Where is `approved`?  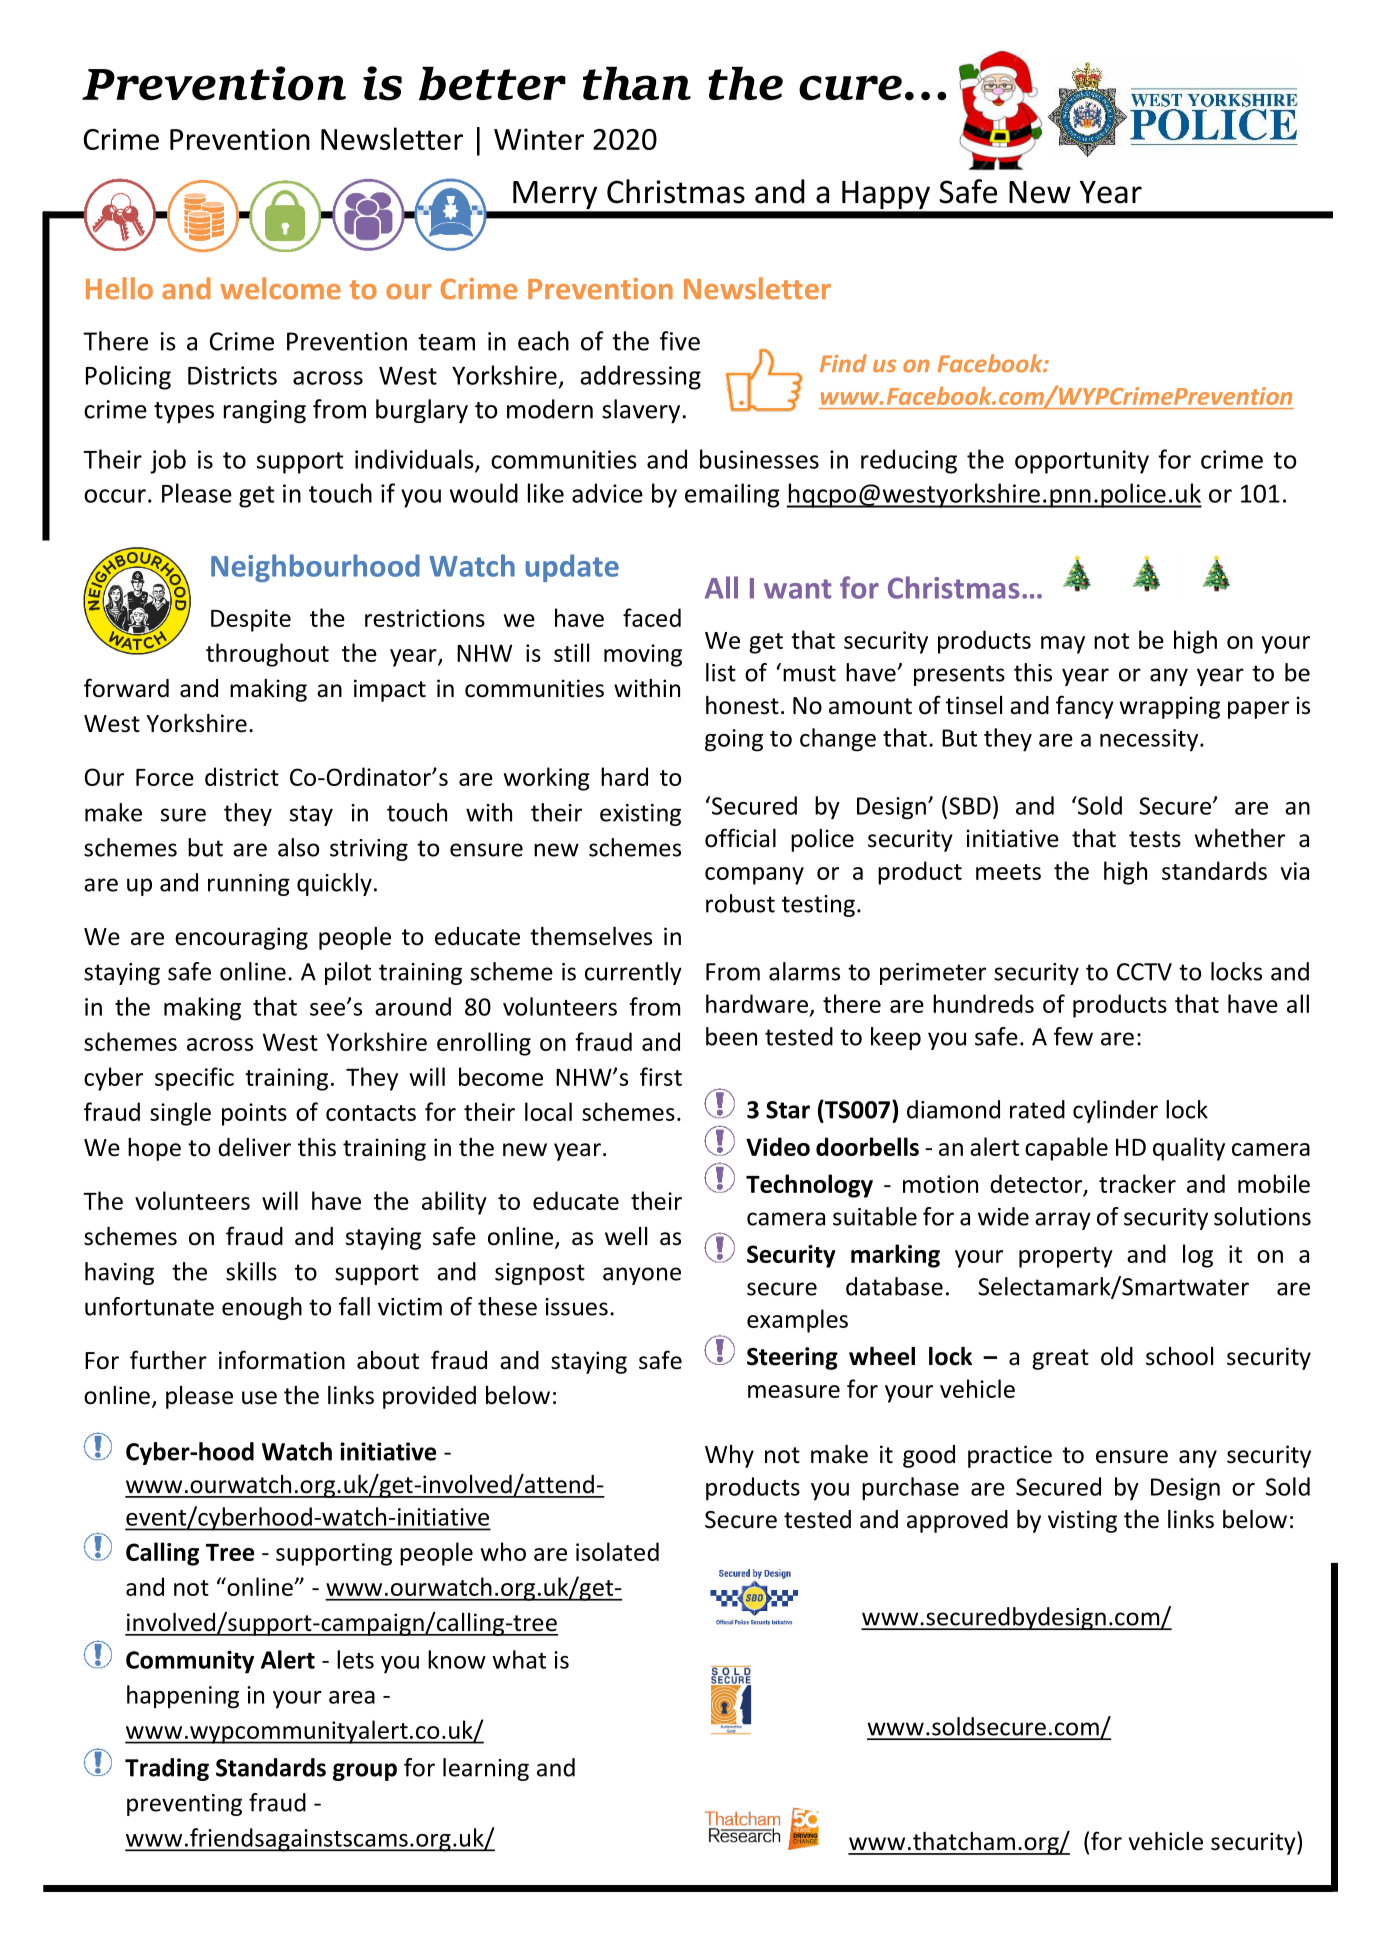
approved is located at coordinates (957, 1521).
